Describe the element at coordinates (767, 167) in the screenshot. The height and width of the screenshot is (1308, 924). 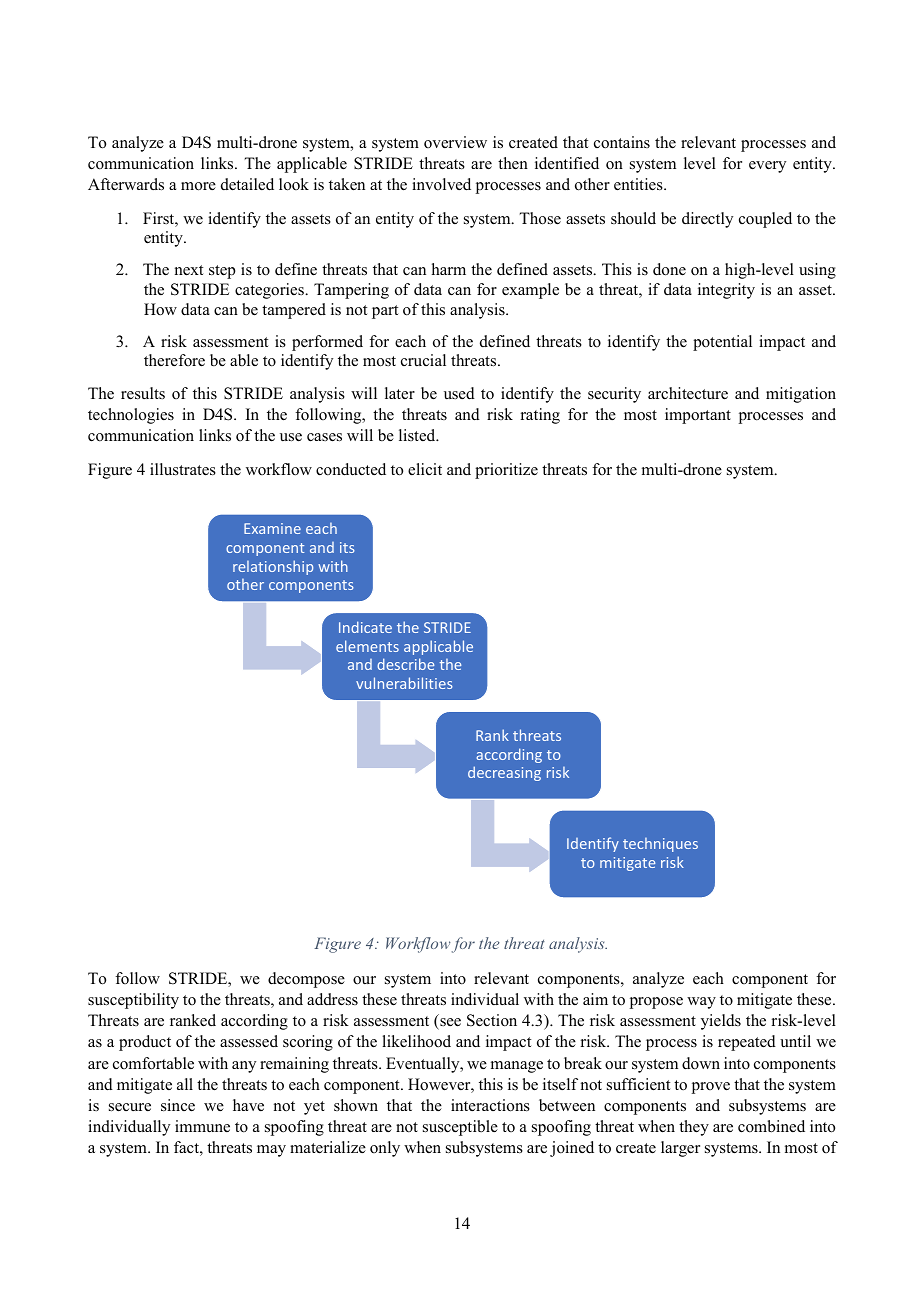
I see `every` at that location.
